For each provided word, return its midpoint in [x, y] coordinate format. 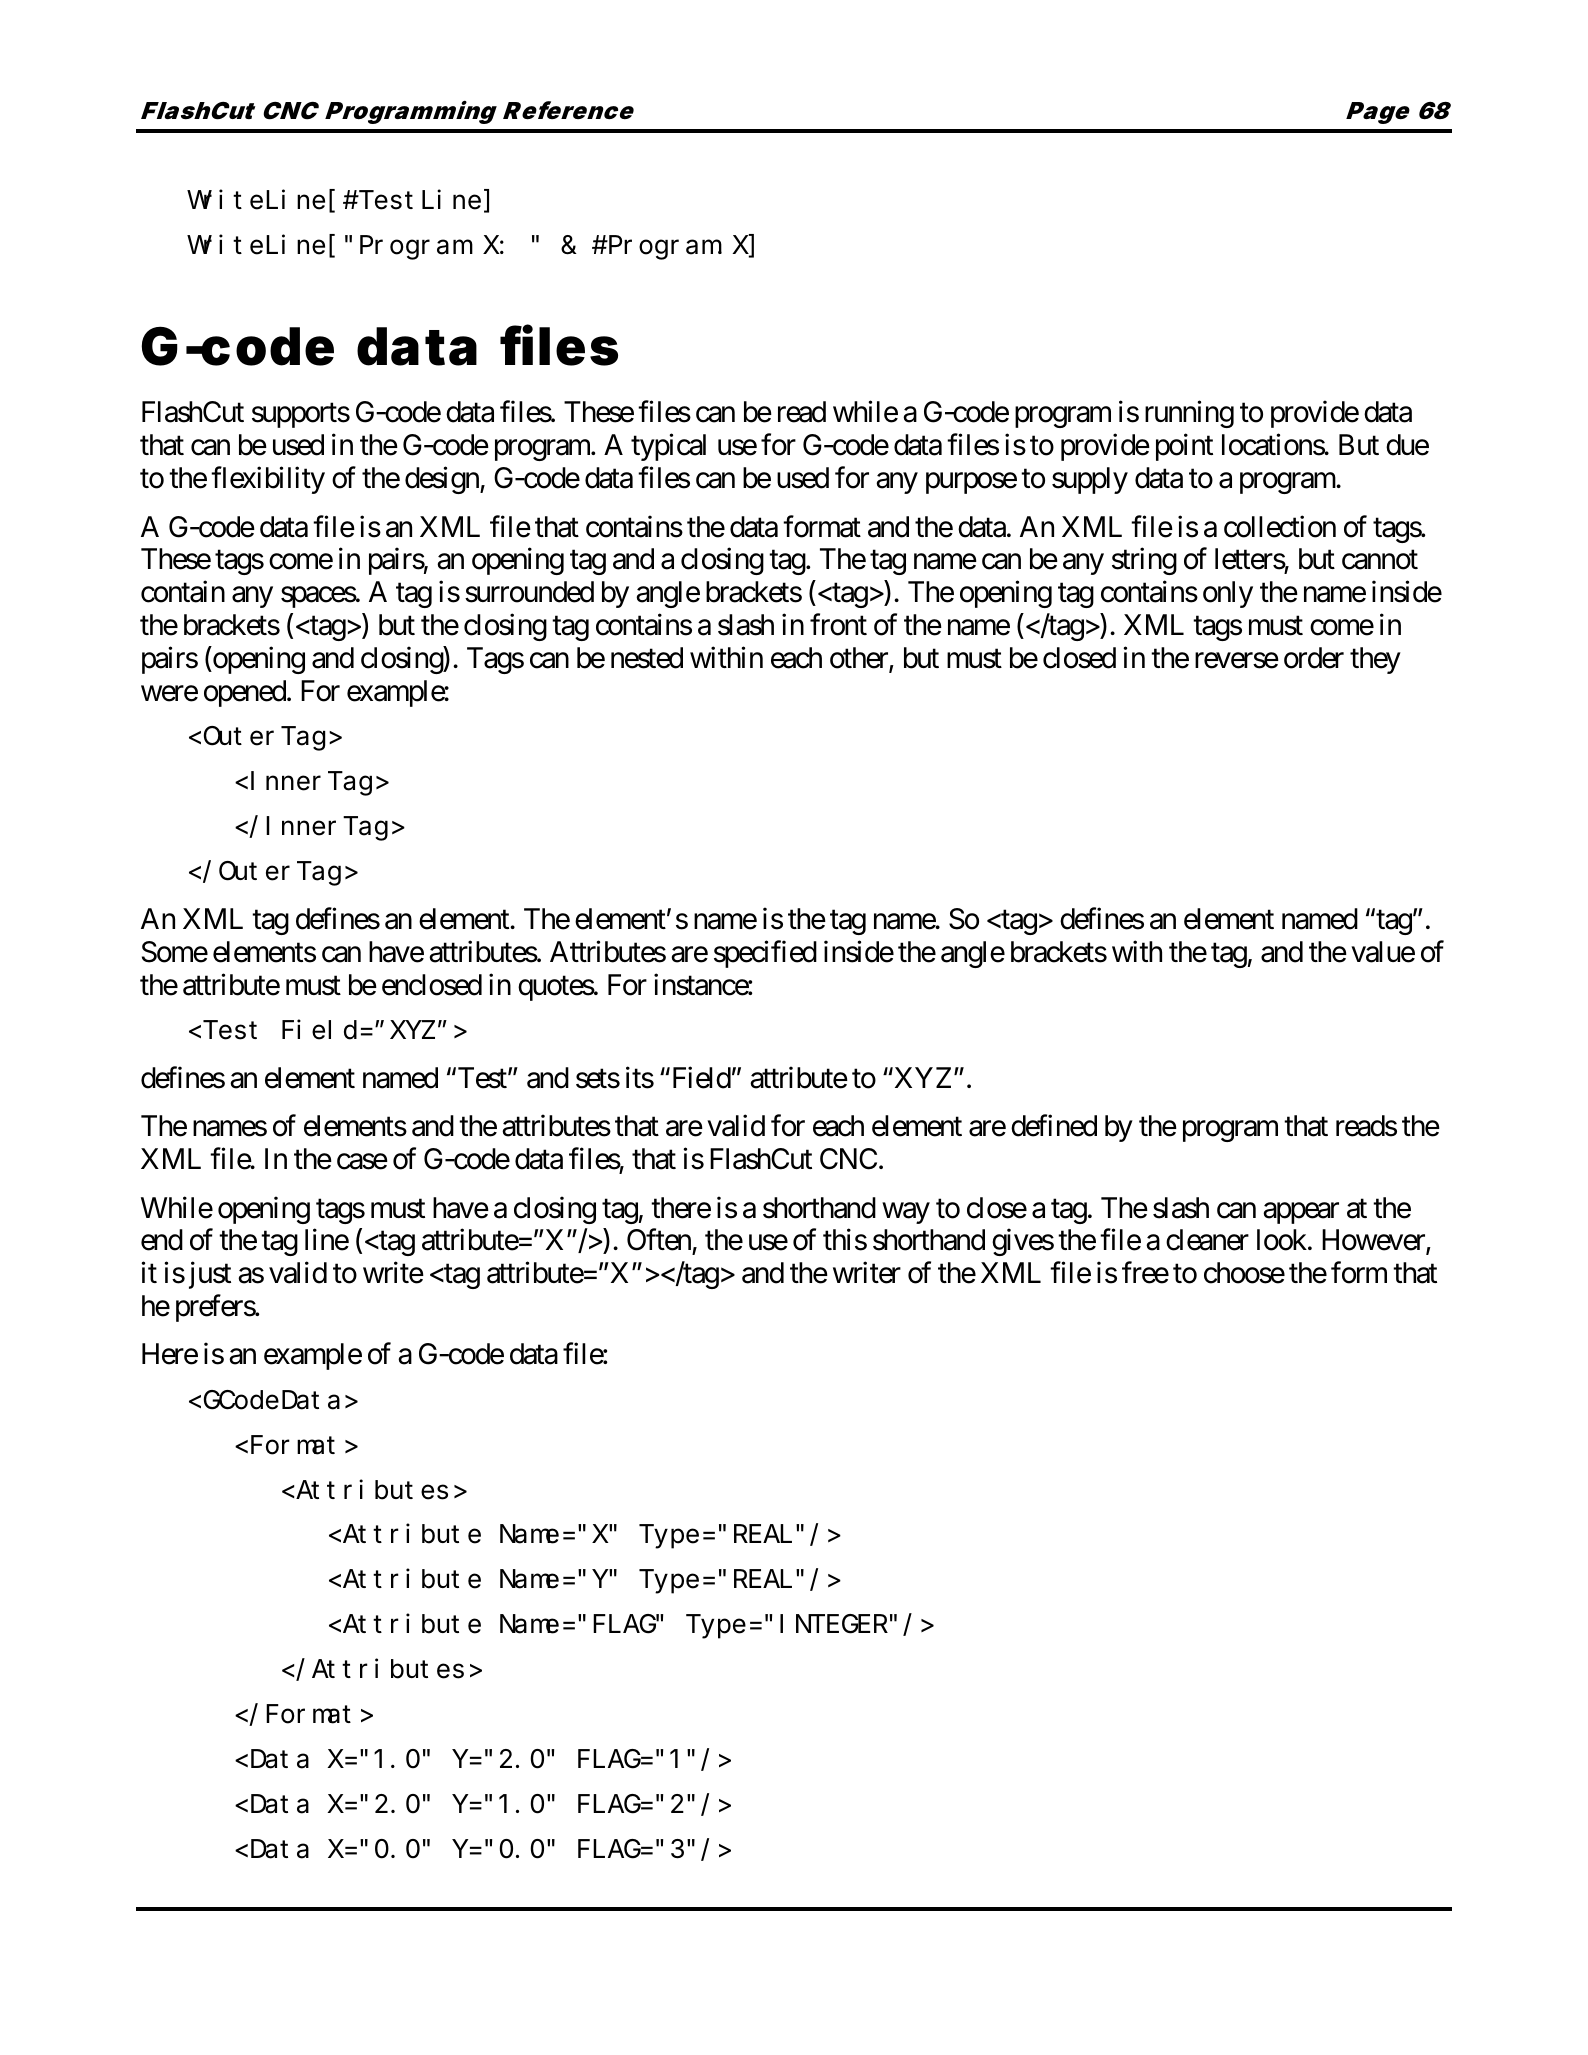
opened [245, 693]
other [860, 659]
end [162, 1240]
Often [660, 1241]
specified [765, 954]
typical [668, 447]
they [1375, 660]
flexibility [268, 480]
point [1184, 447]
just [210, 1275]
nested [647, 658]
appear [1301, 1213]
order [1314, 658]
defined [1054, 1126]
